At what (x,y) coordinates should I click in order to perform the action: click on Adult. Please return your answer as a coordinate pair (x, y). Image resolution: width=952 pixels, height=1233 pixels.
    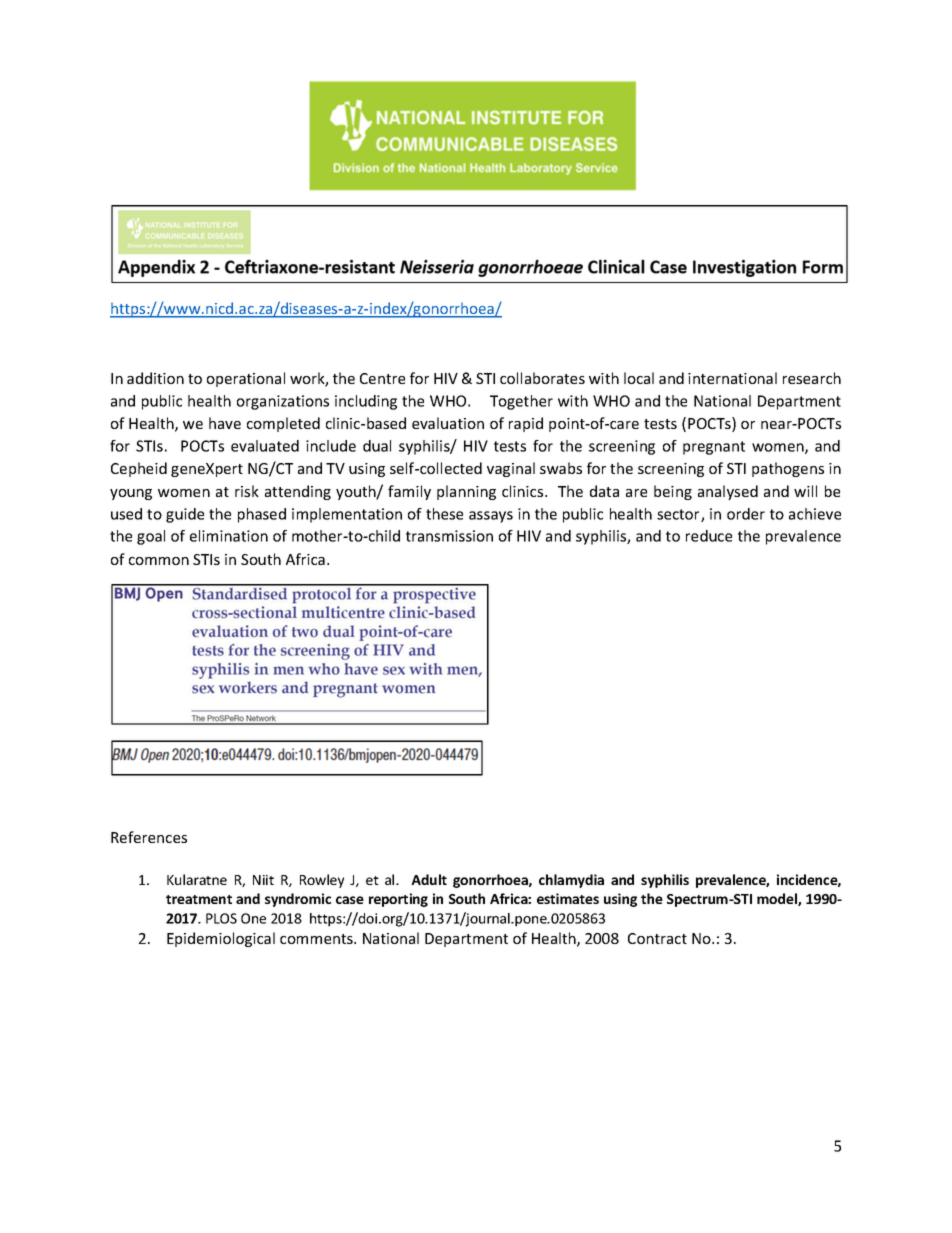
    Looking at the image, I should click on (429, 879).
